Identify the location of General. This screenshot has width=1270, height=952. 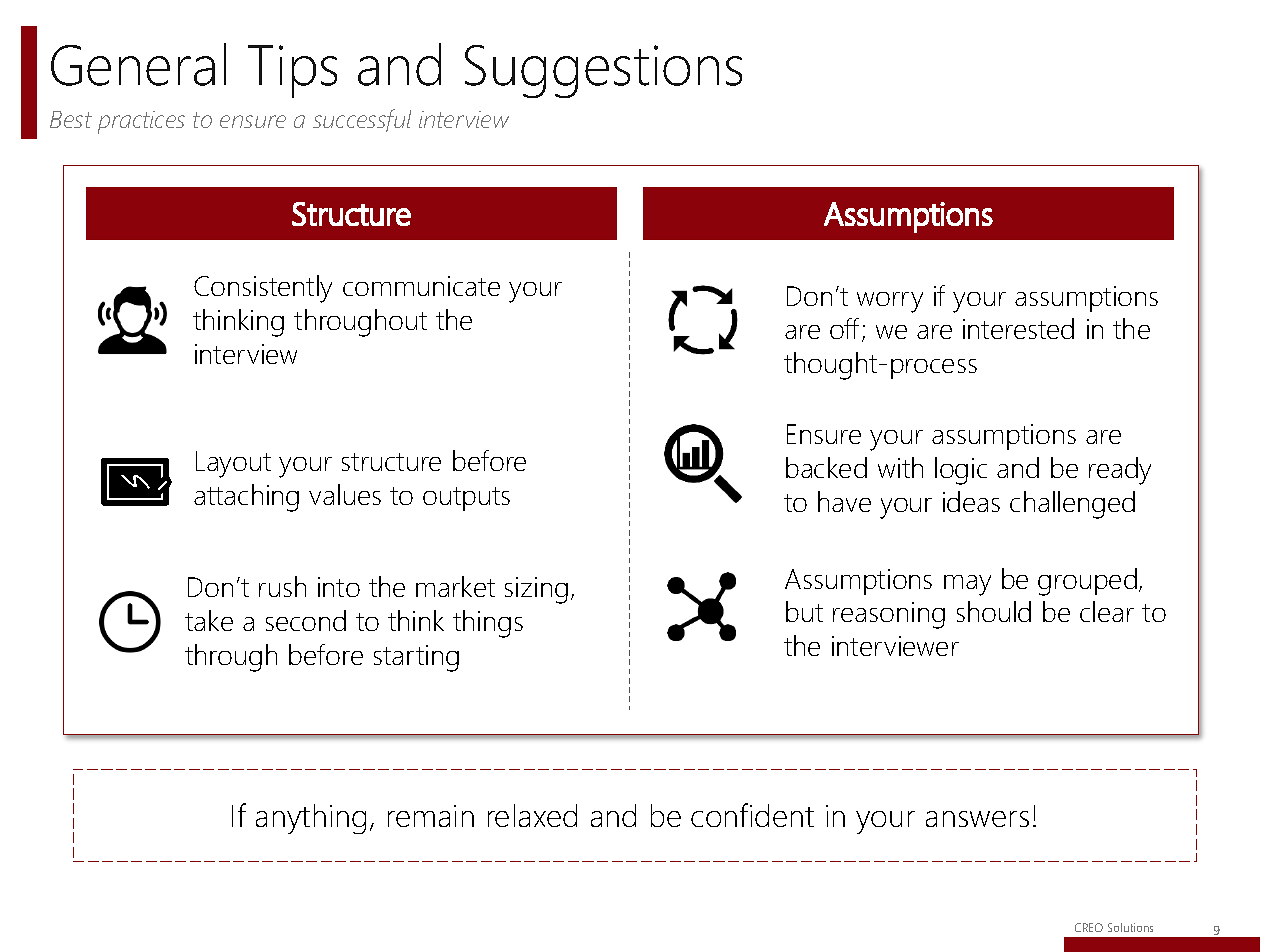
(138, 64).
